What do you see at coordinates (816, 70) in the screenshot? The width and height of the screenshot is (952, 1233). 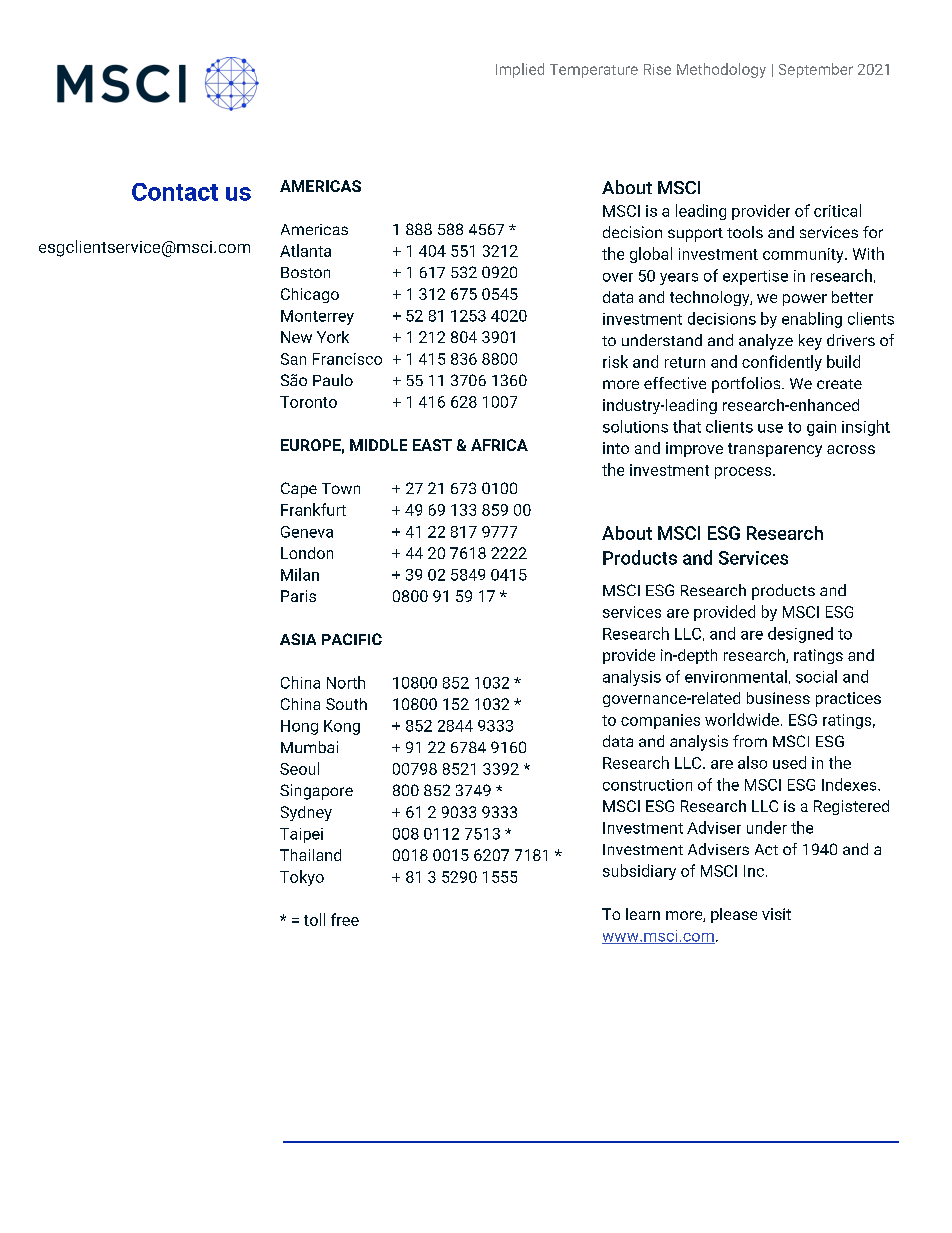 I see `September` at bounding box center [816, 70].
